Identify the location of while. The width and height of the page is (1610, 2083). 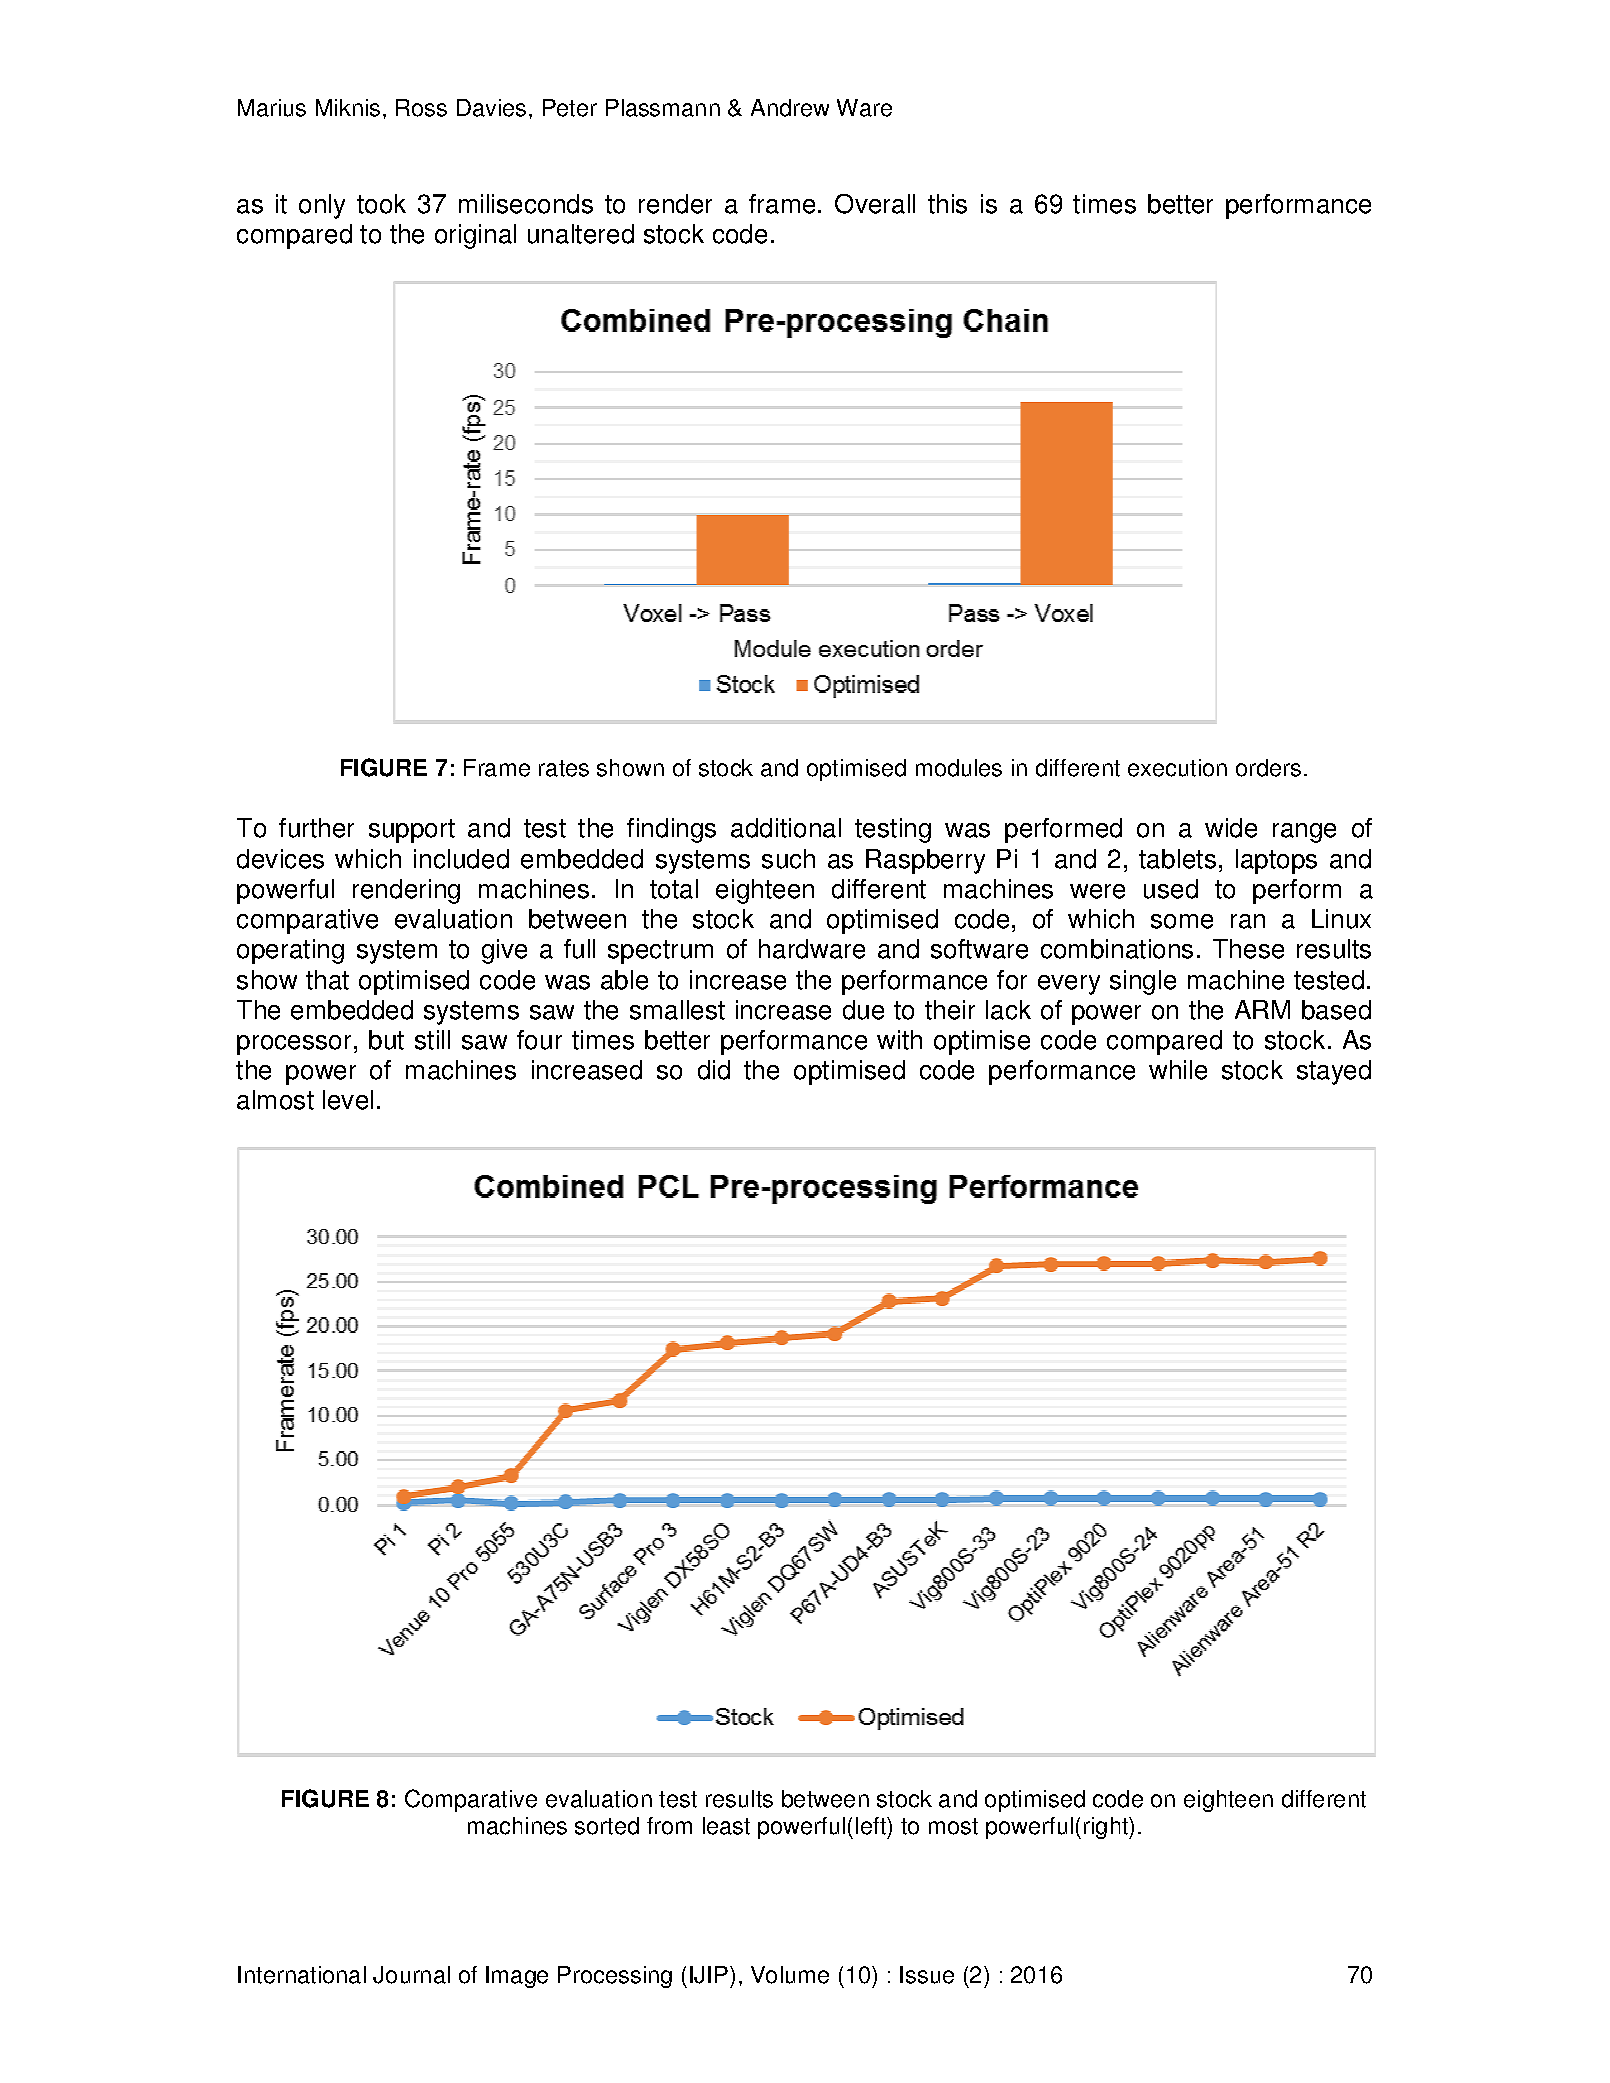
(1178, 1070).
